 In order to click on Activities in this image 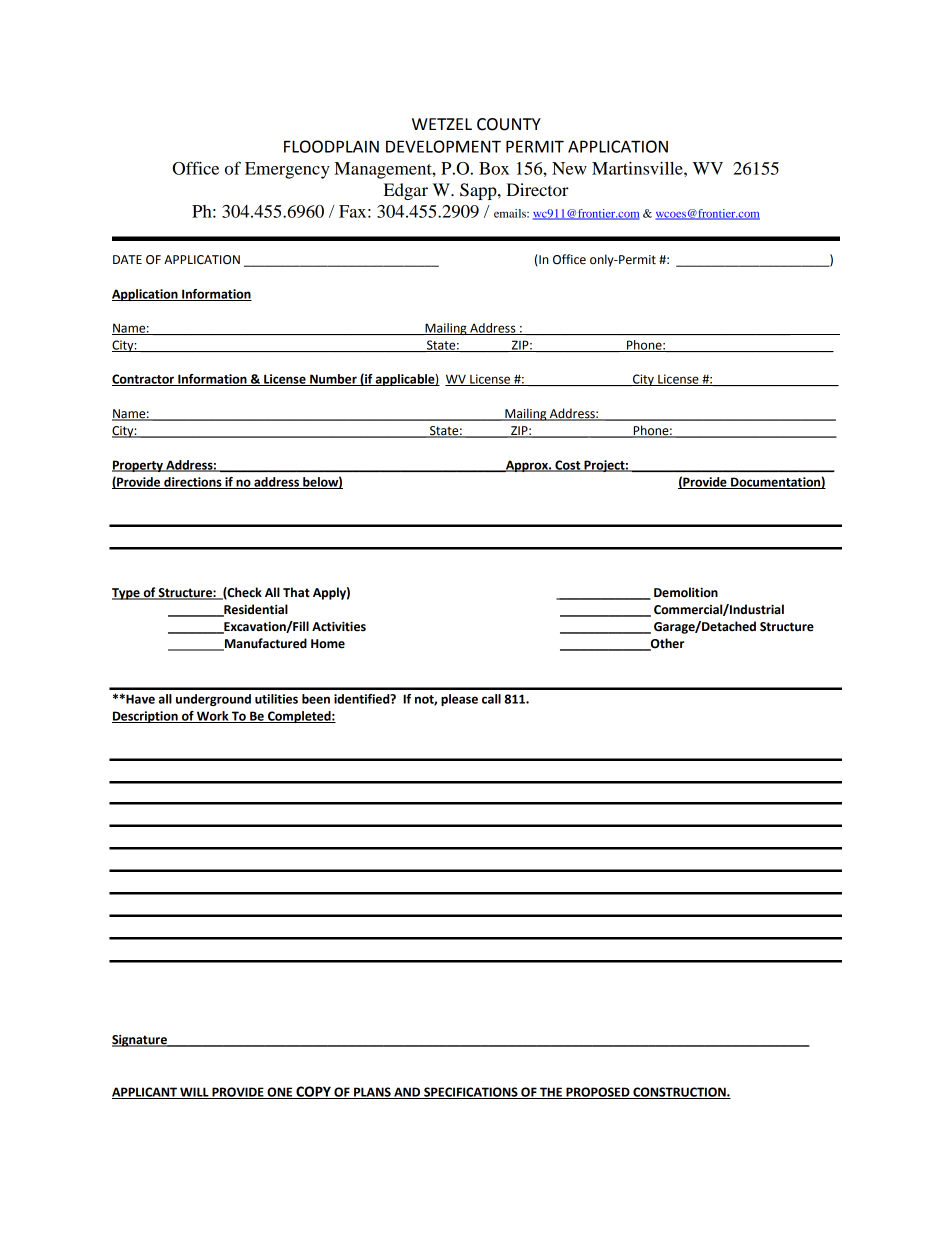, I will do `click(339, 627)`.
